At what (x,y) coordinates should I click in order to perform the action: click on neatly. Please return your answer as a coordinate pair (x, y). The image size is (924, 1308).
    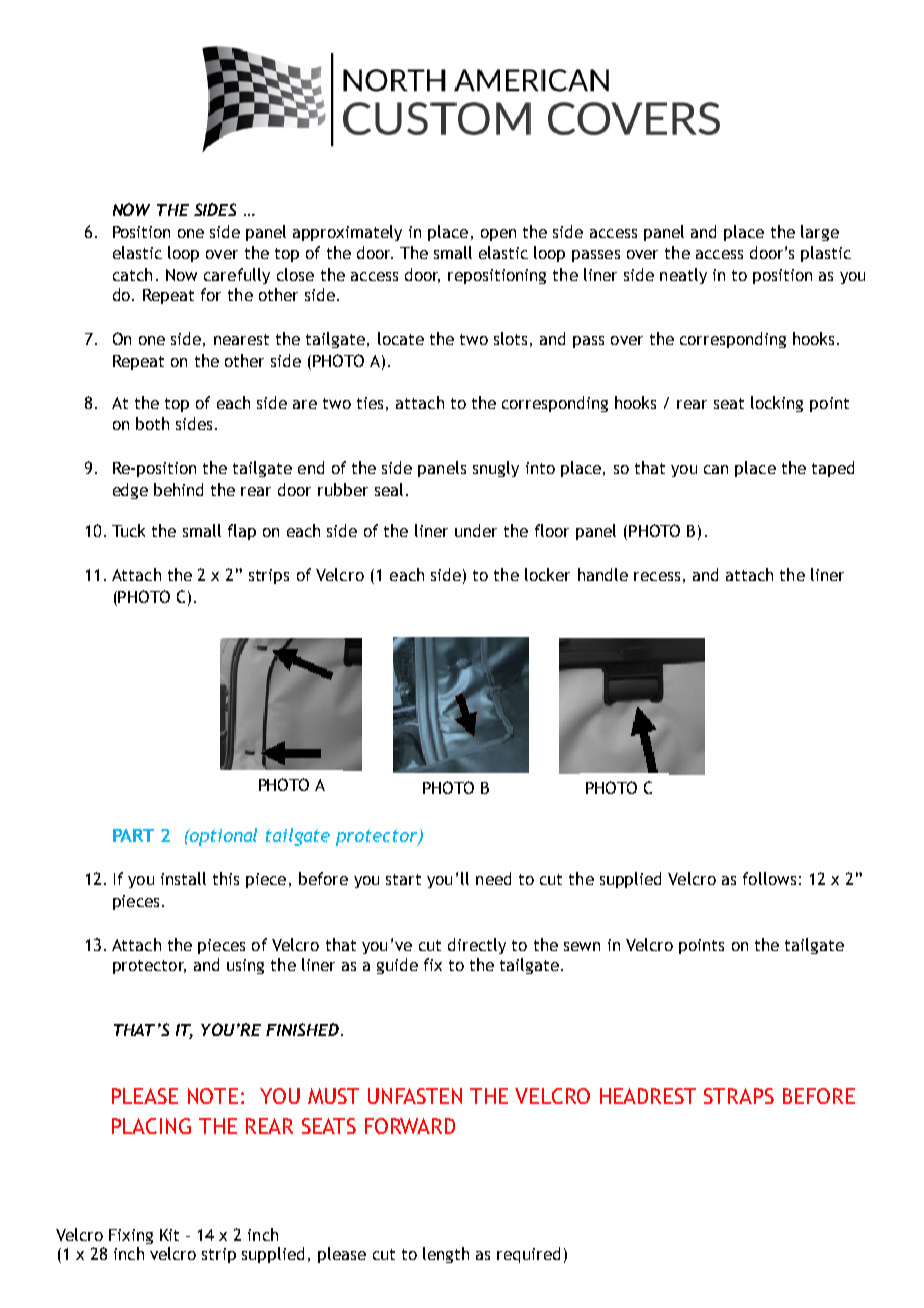
    Looking at the image, I should click on (683, 276).
